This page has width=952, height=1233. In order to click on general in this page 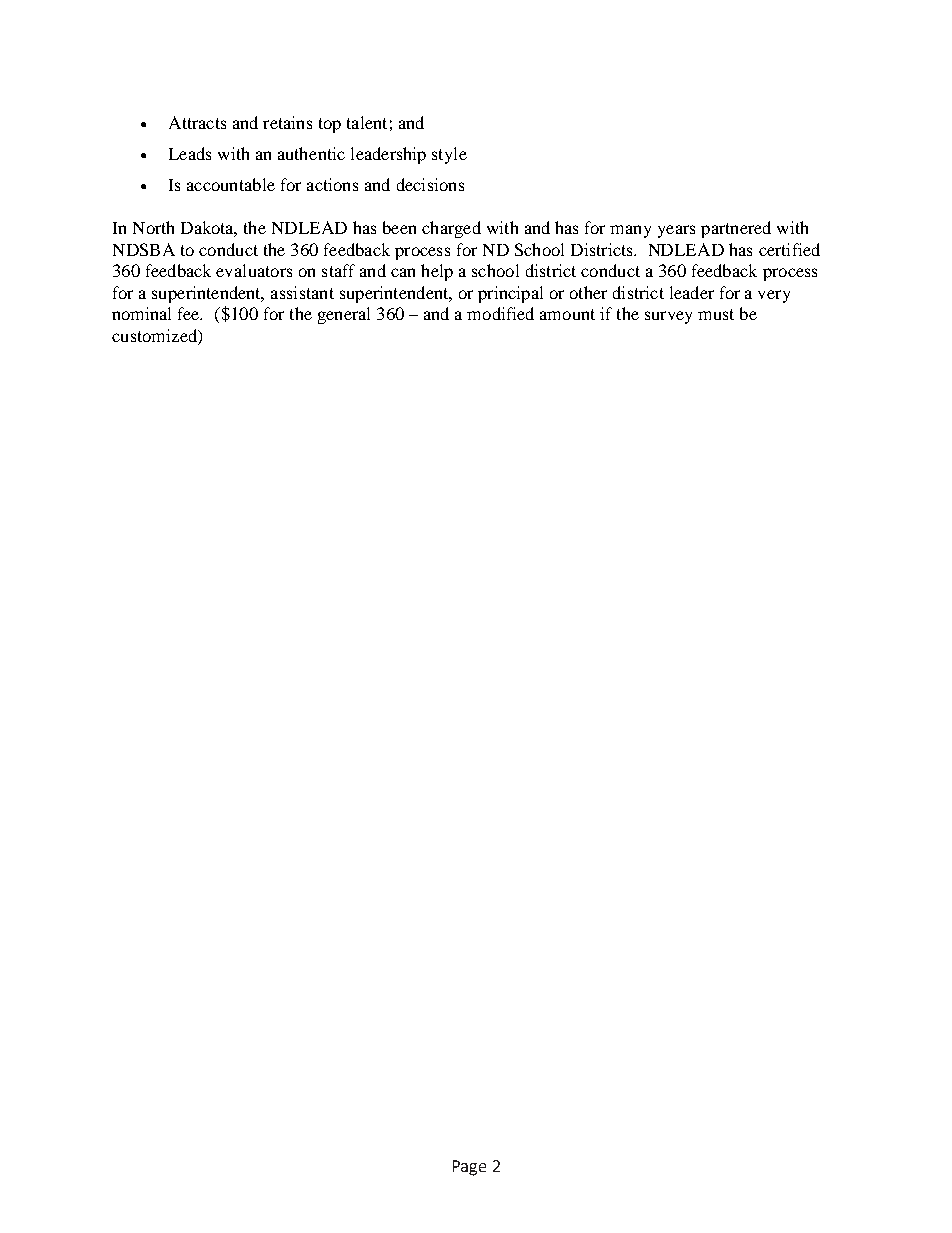, I will do `click(344, 315)`.
